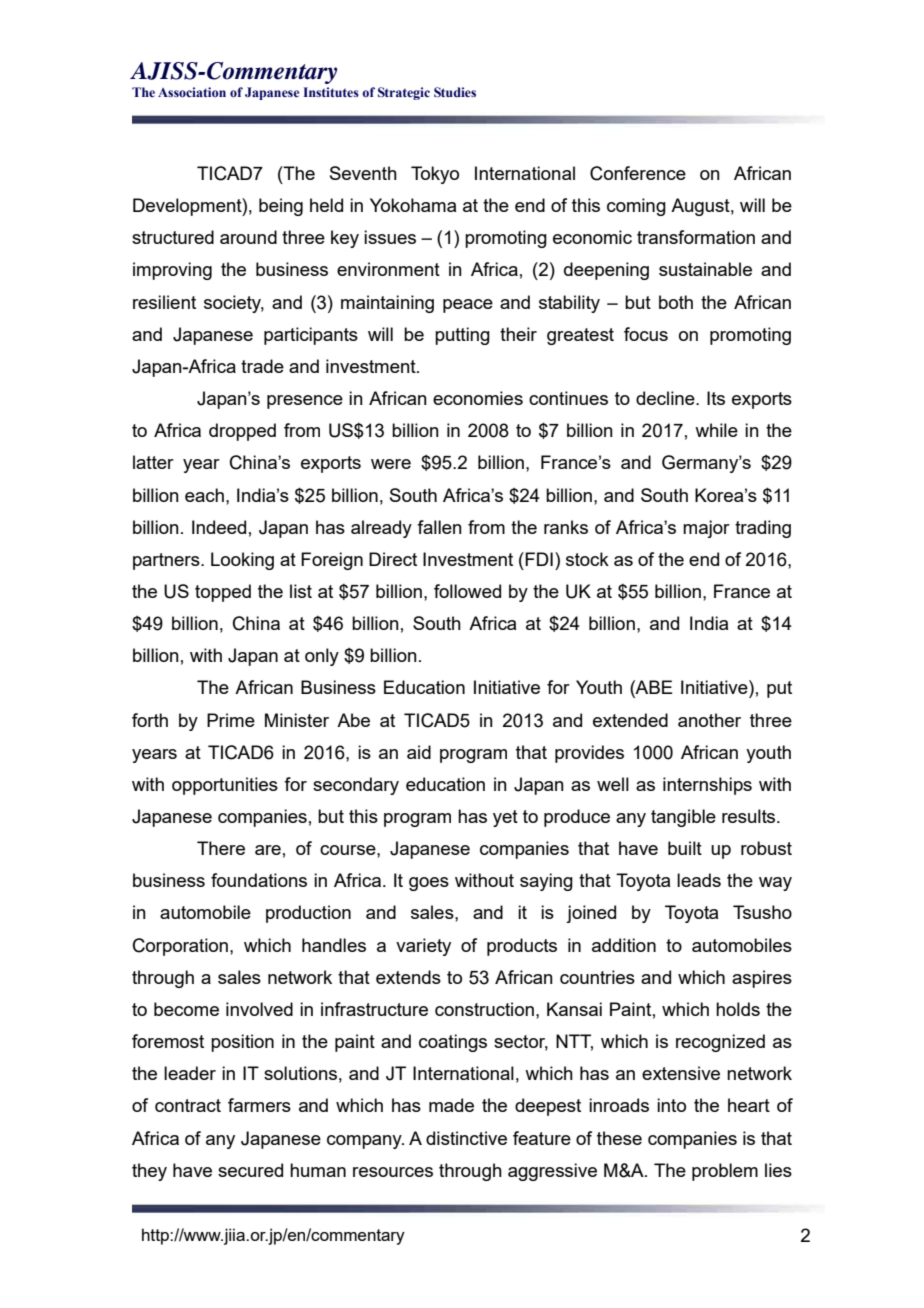  What do you see at coordinates (455, 92) in the screenshot?
I see `Studies` at bounding box center [455, 92].
